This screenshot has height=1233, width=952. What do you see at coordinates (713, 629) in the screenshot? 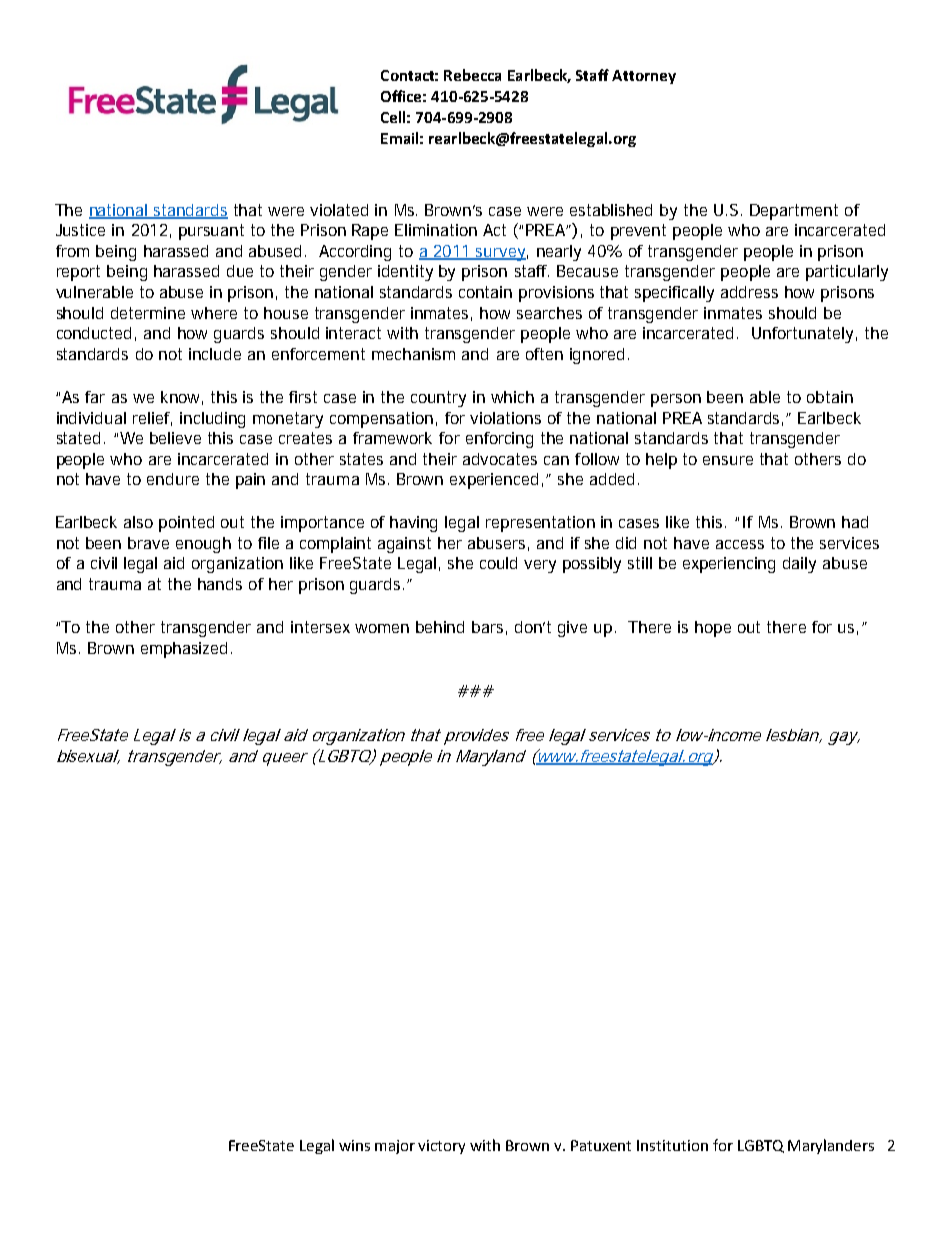
I see `hope` at bounding box center [713, 629].
